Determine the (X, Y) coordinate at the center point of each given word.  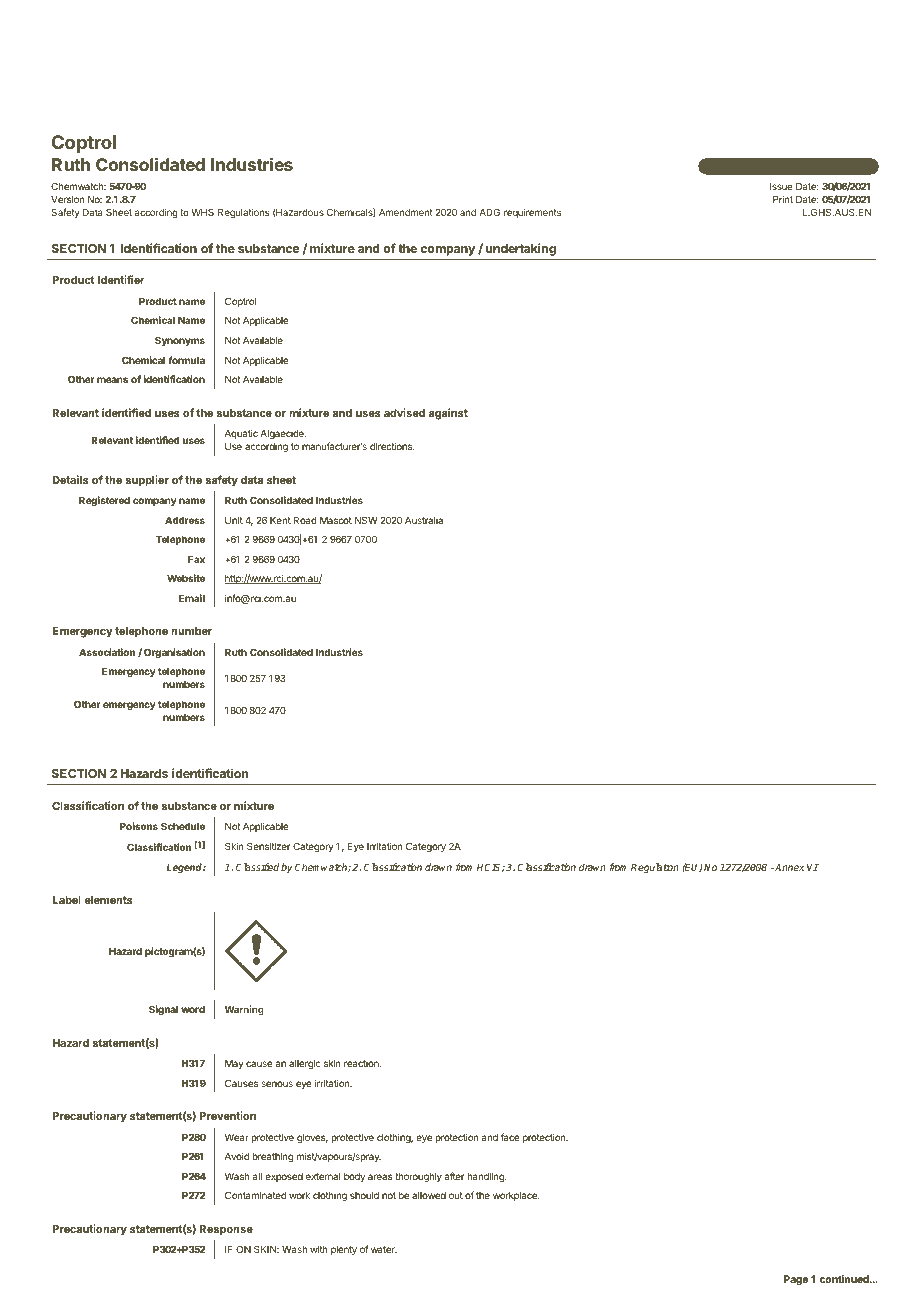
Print (783, 199)
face (510, 1137)
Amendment (406, 212)
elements (108, 900)
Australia (424, 520)
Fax (196, 559)
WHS (202, 212)
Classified (257, 867)
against (448, 414)
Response (226, 1230)
